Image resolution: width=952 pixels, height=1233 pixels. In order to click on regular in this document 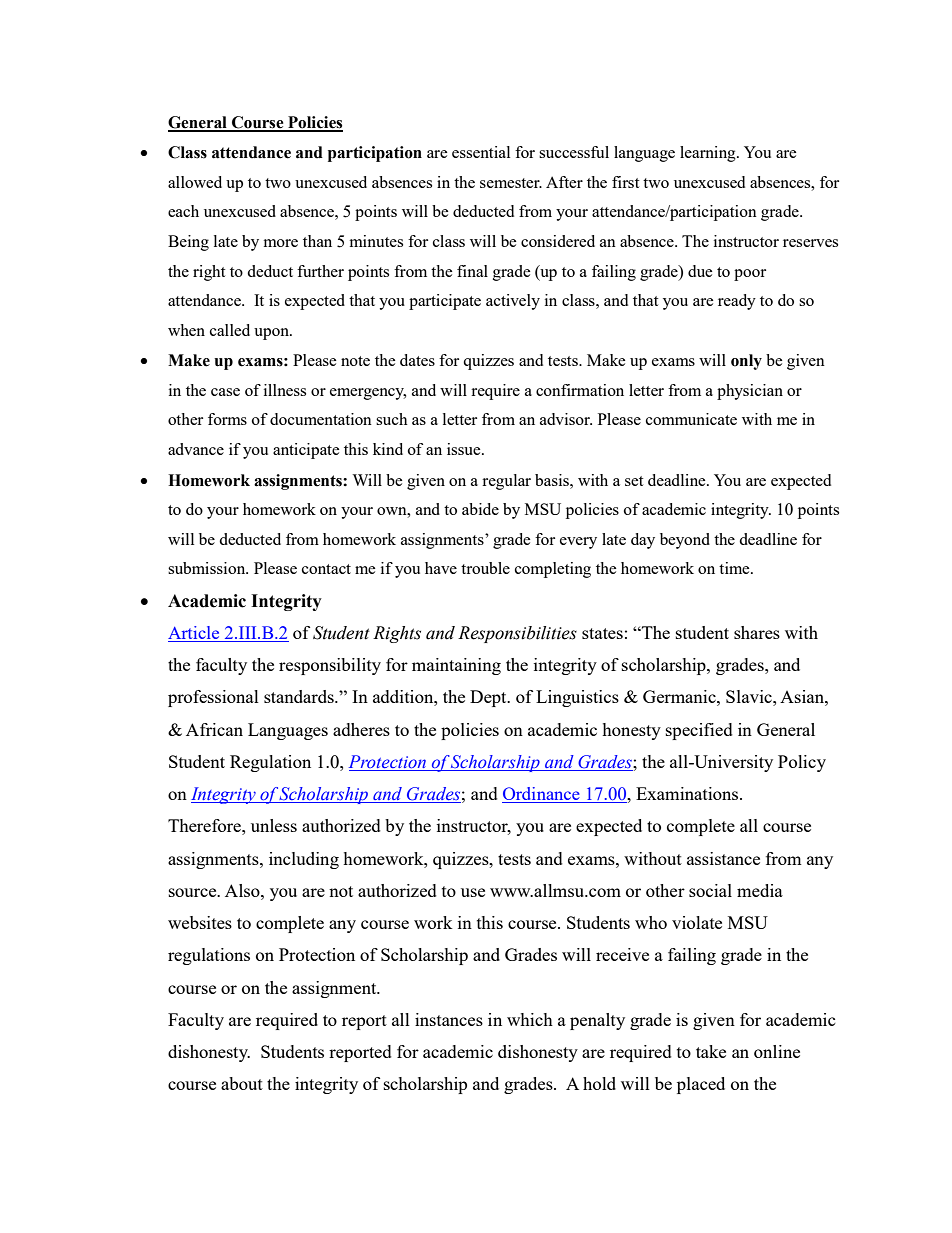, I will do `click(506, 482)`.
